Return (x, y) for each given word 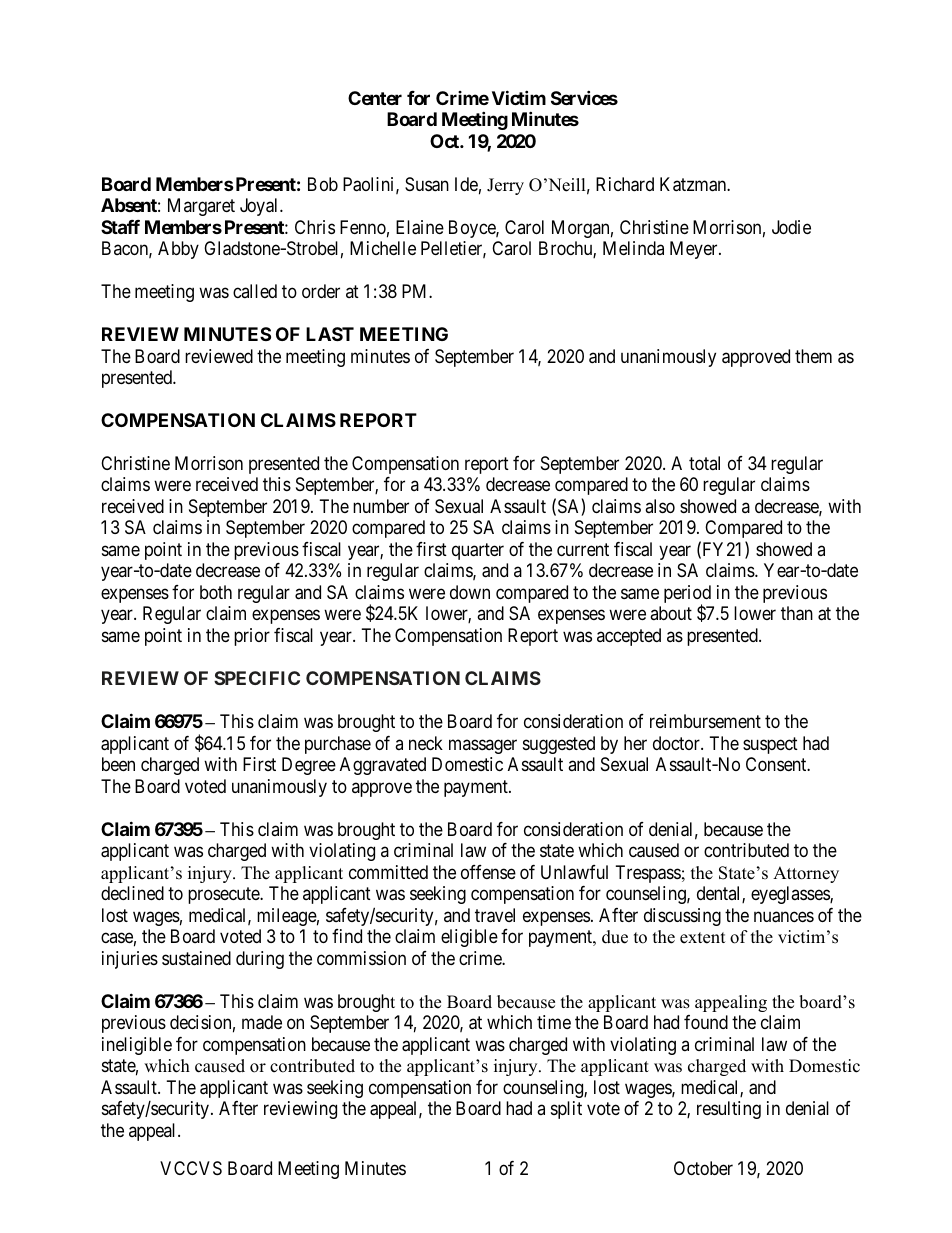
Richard (625, 184)
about (671, 613)
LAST (330, 334)
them (813, 356)
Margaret (201, 207)
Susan (427, 184)
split (566, 1110)
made (262, 1022)
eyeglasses (791, 895)
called (255, 291)
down (470, 592)
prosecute (224, 896)
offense (488, 872)
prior (252, 637)
